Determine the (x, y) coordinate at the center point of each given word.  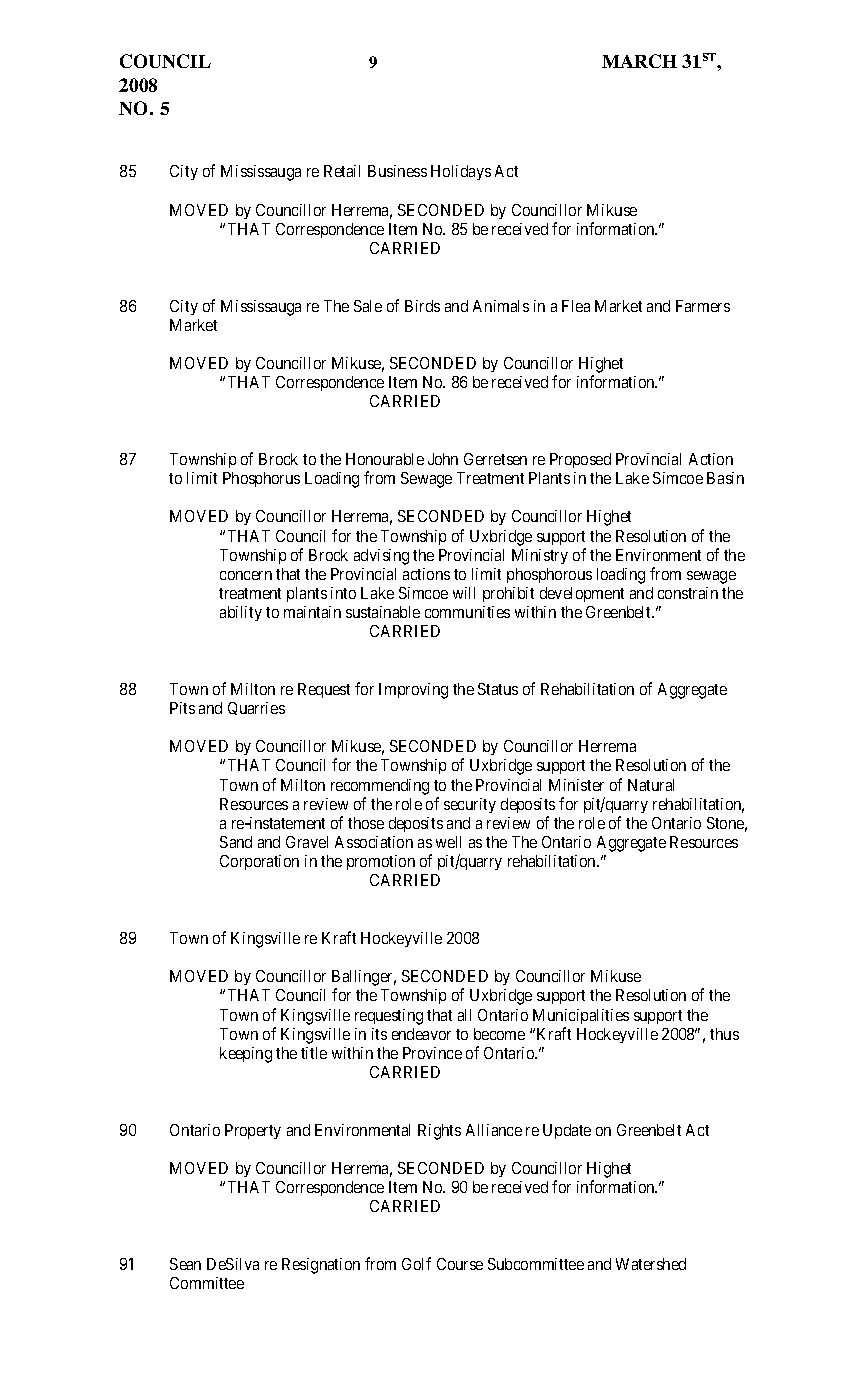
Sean (185, 1264)
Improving (413, 691)
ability (241, 613)
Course (460, 1264)
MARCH (639, 61)
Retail (342, 171)
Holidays (461, 172)
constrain (688, 593)
